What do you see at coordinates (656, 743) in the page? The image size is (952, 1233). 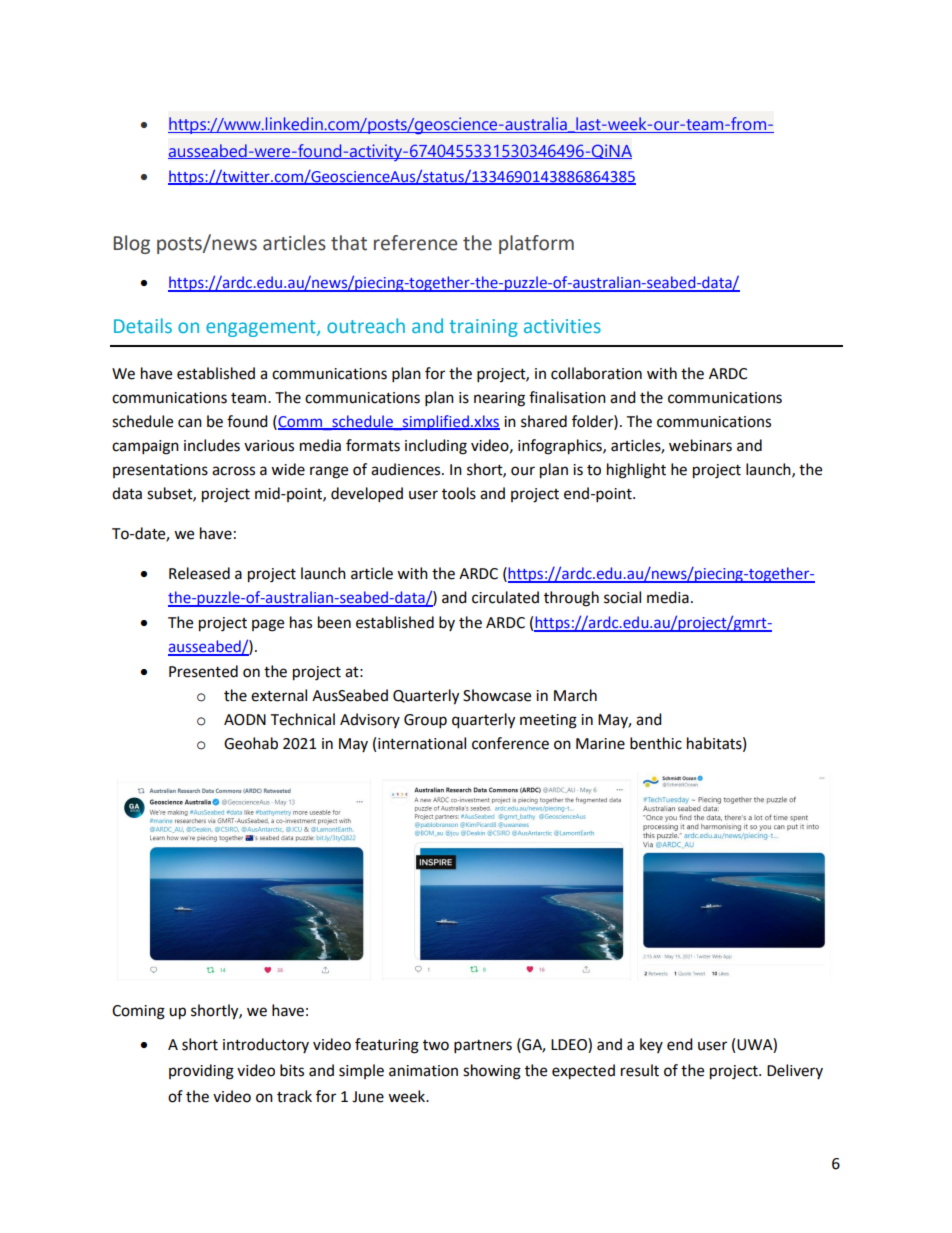 I see `benthic` at bounding box center [656, 743].
